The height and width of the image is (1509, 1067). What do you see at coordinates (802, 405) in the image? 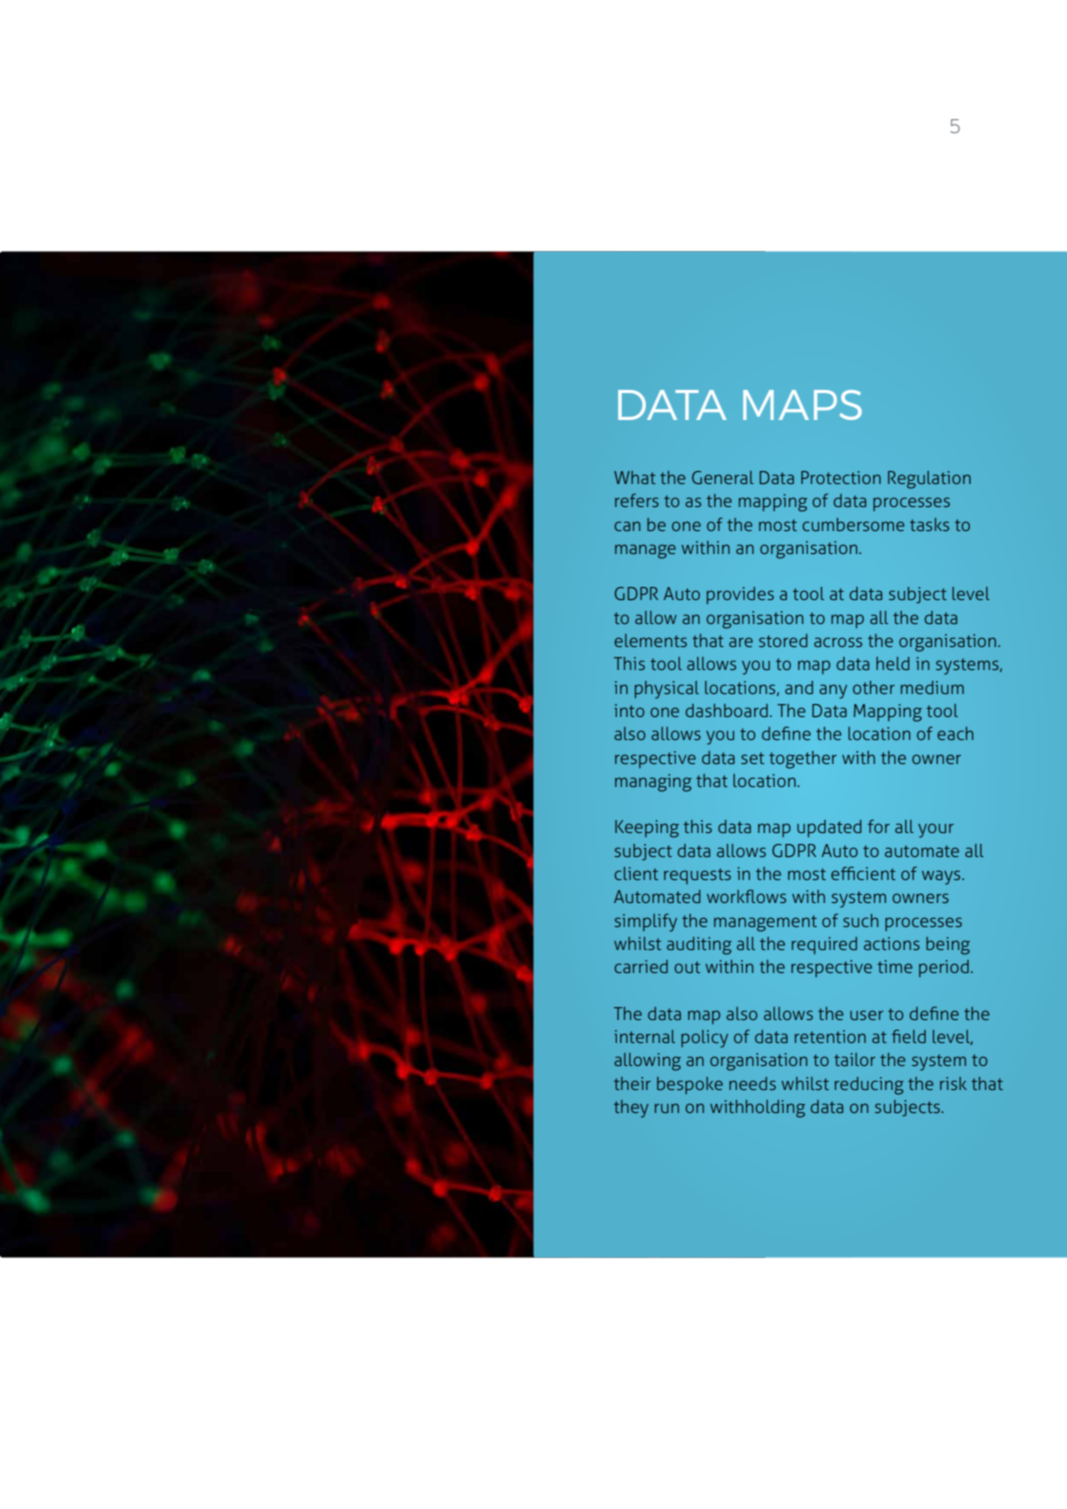
I see `MAPS` at bounding box center [802, 405].
